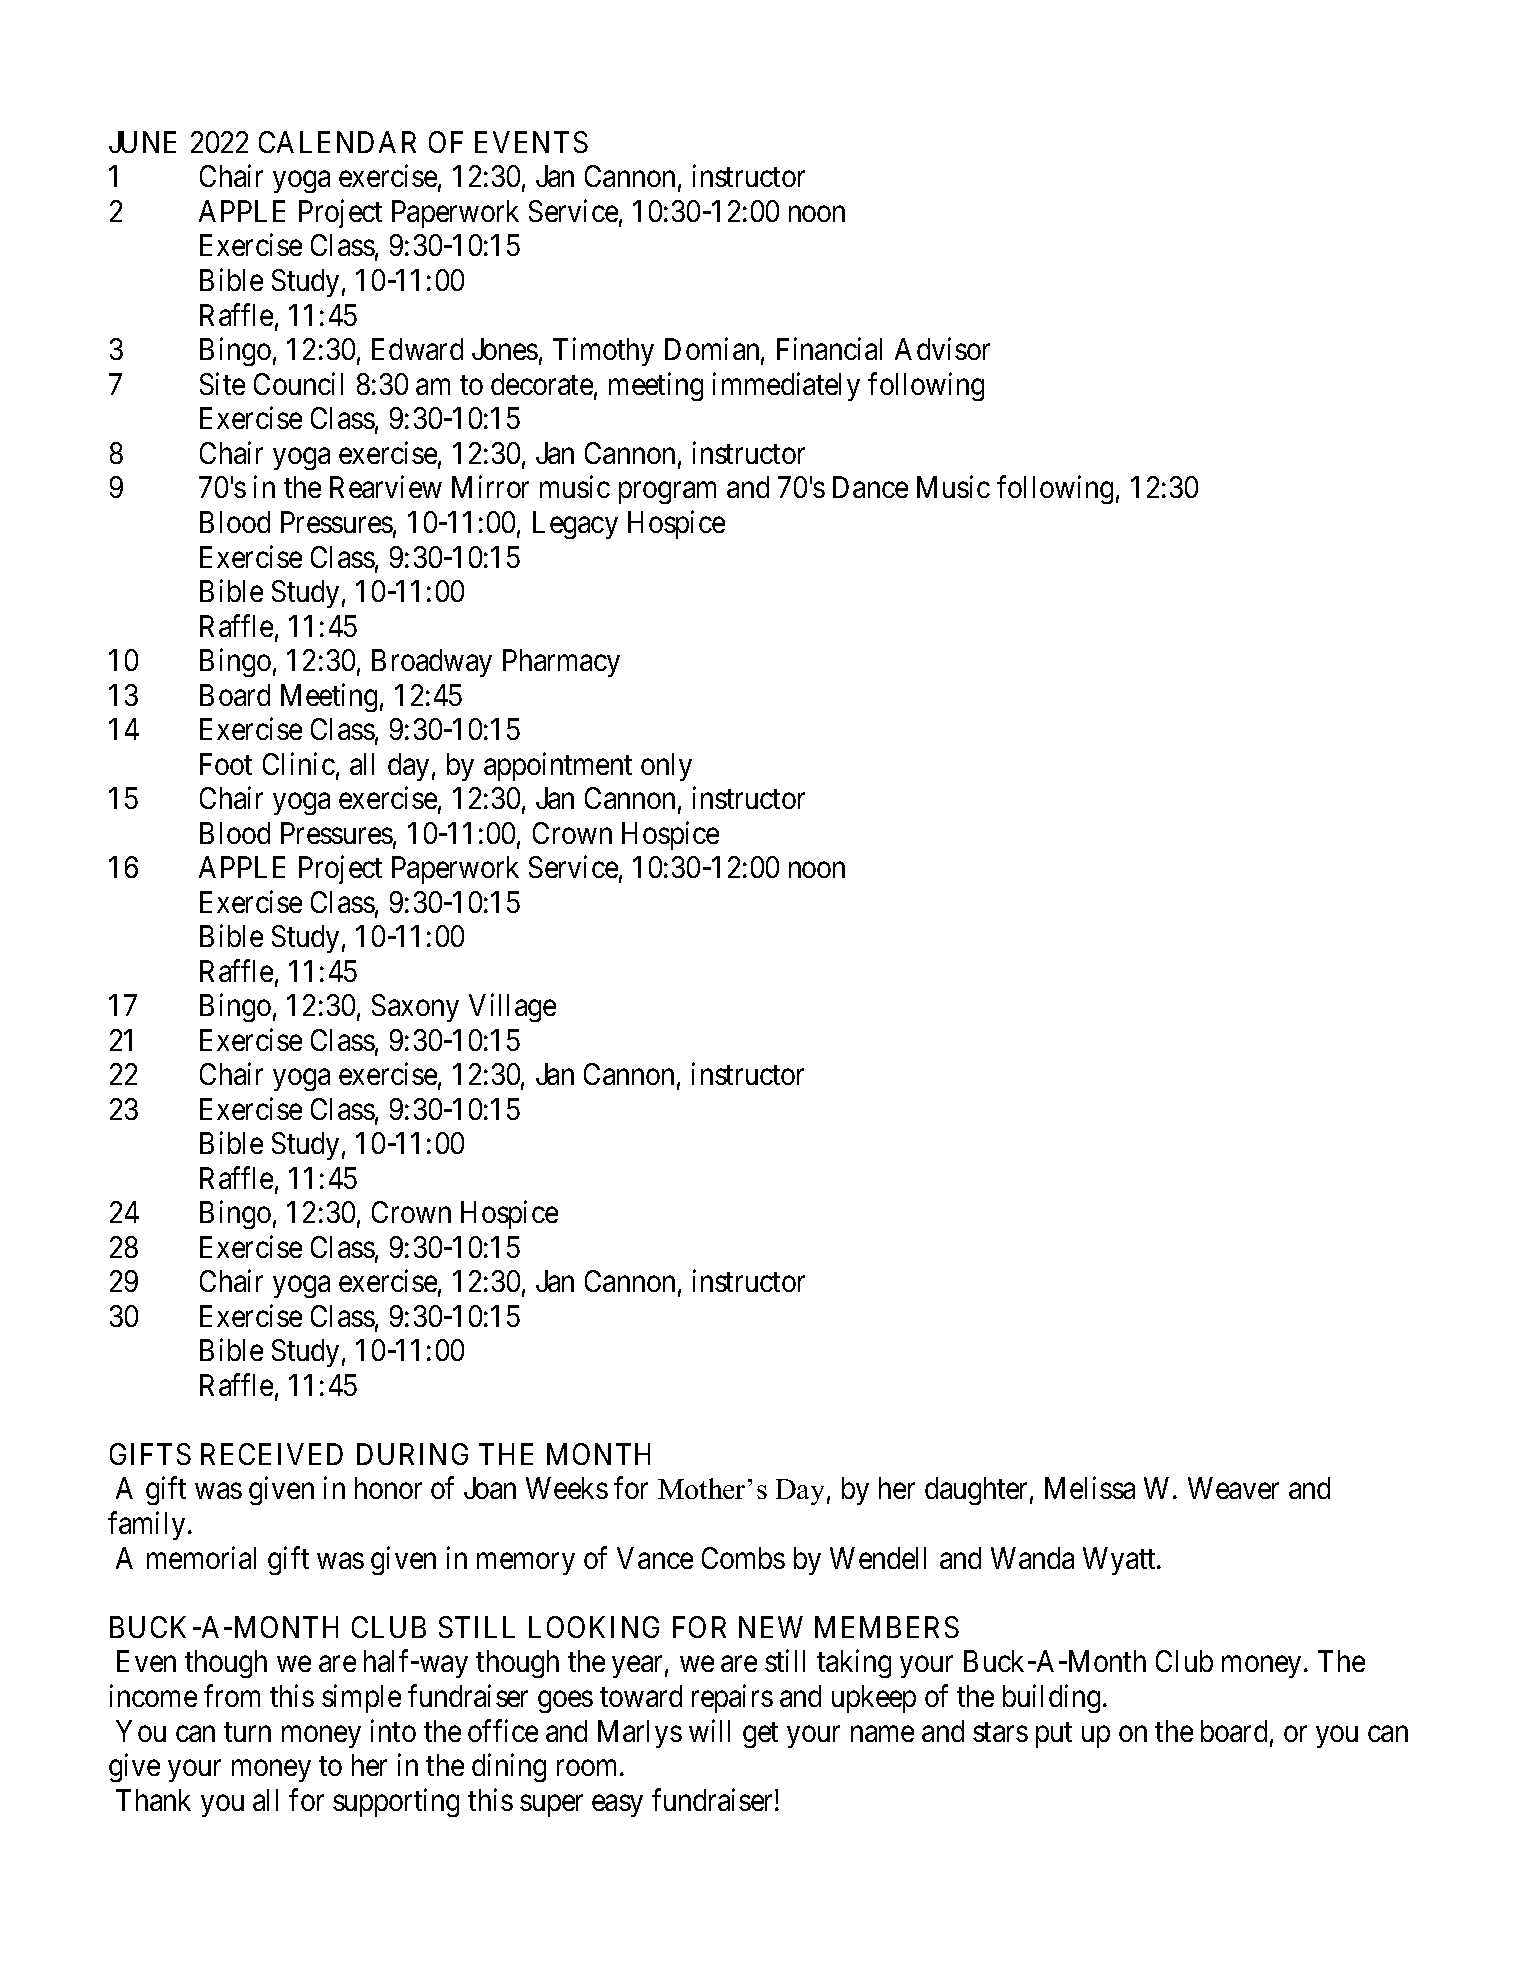  What do you see at coordinates (603, 352) in the page?
I see `Timothy` at bounding box center [603, 352].
